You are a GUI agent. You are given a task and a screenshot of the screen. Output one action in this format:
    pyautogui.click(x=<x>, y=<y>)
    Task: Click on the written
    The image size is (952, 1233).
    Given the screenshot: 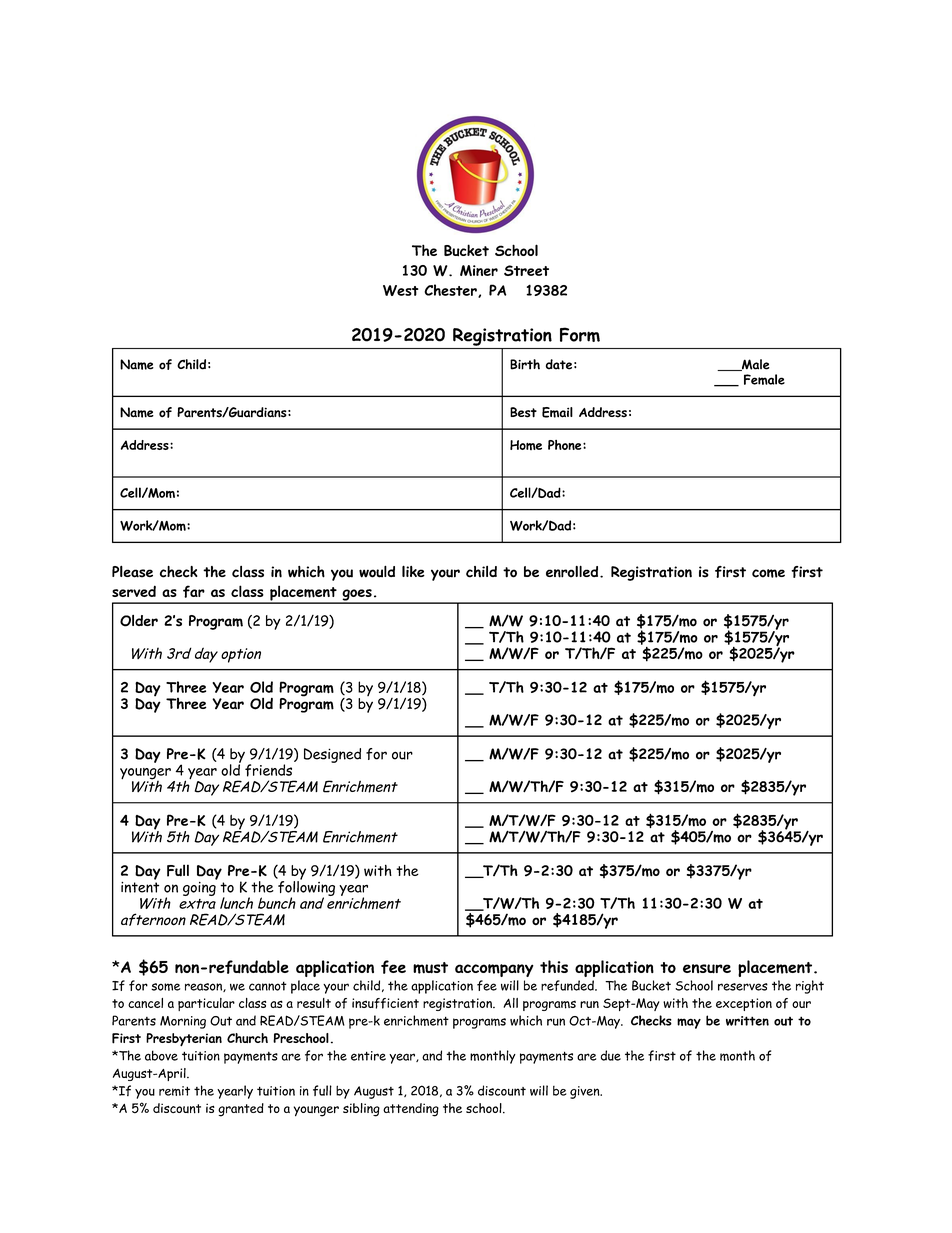 What is the action you would take?
    pyautogui.click(x=747, y=1021)
